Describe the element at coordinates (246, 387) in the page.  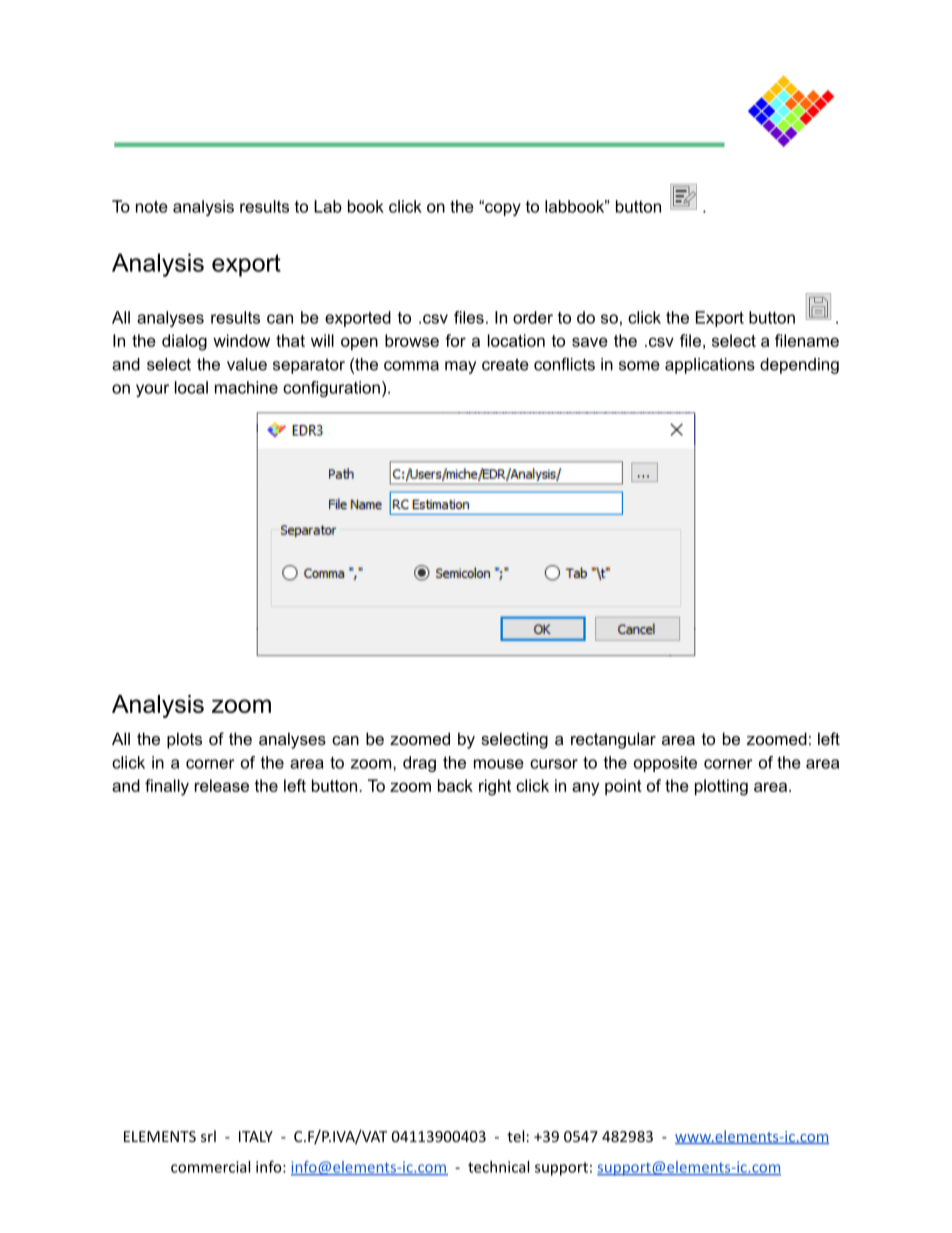
I see `machine` at that location.
